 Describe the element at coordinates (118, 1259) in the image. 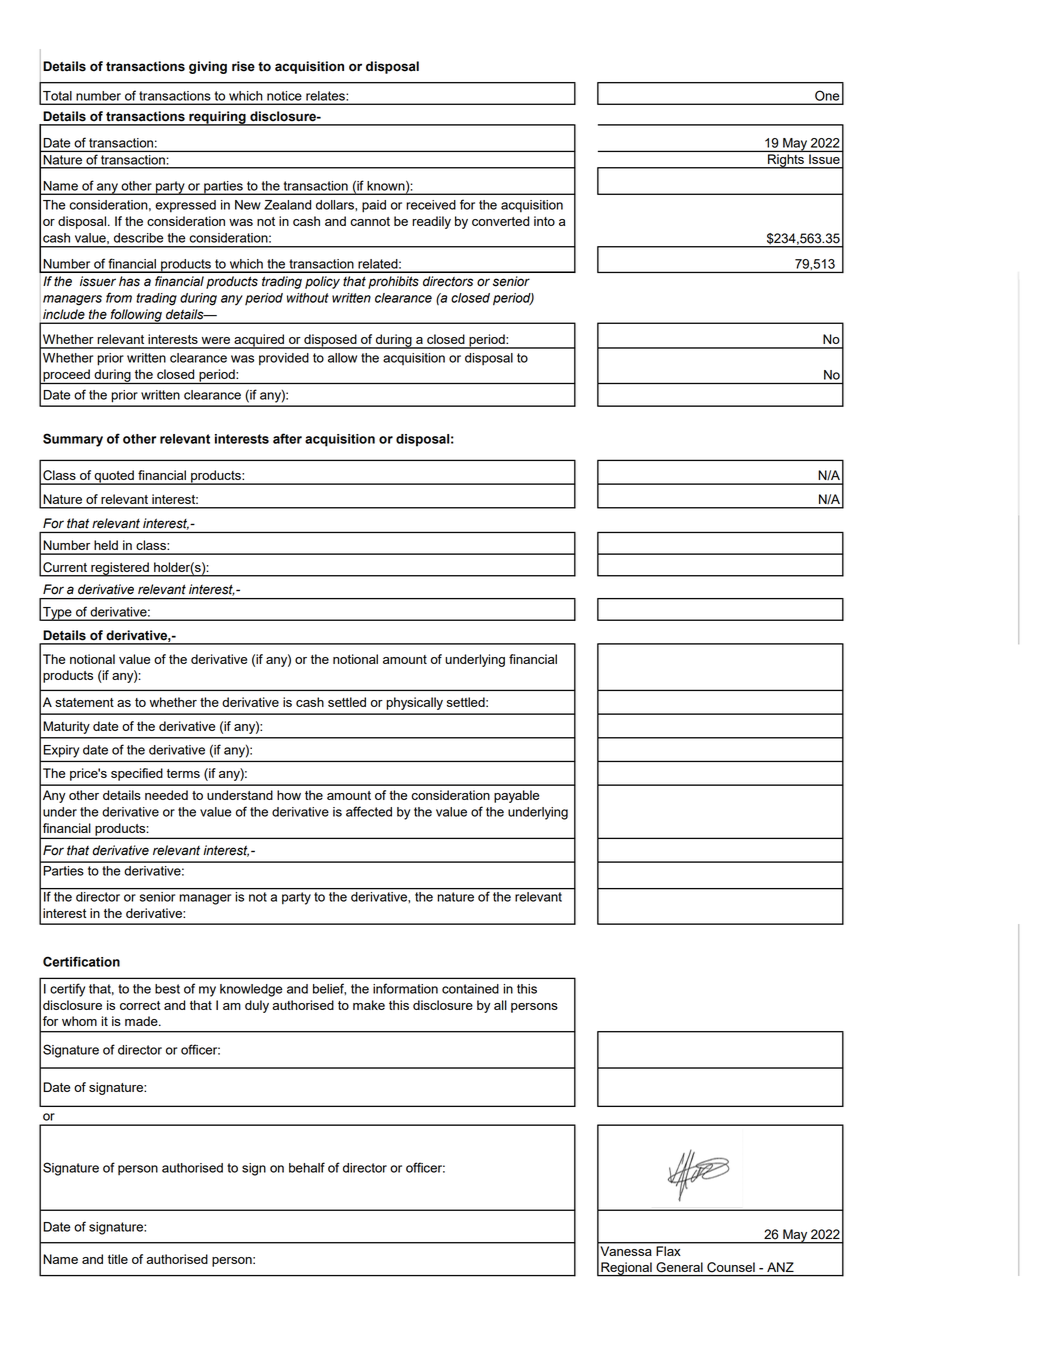

I see `title` at that location.
